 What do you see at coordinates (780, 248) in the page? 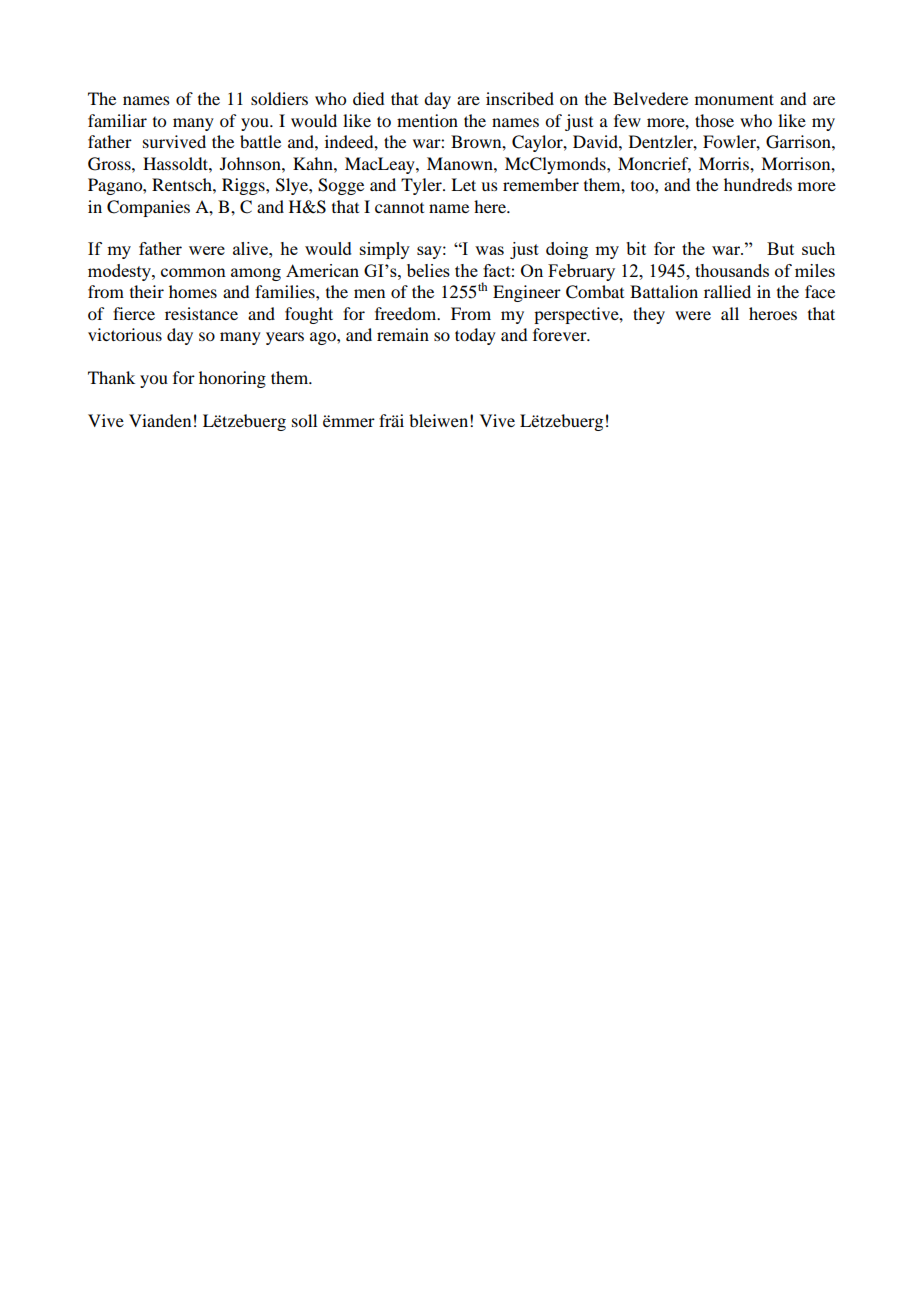
I see `But` at bounding box center [780, 248].
